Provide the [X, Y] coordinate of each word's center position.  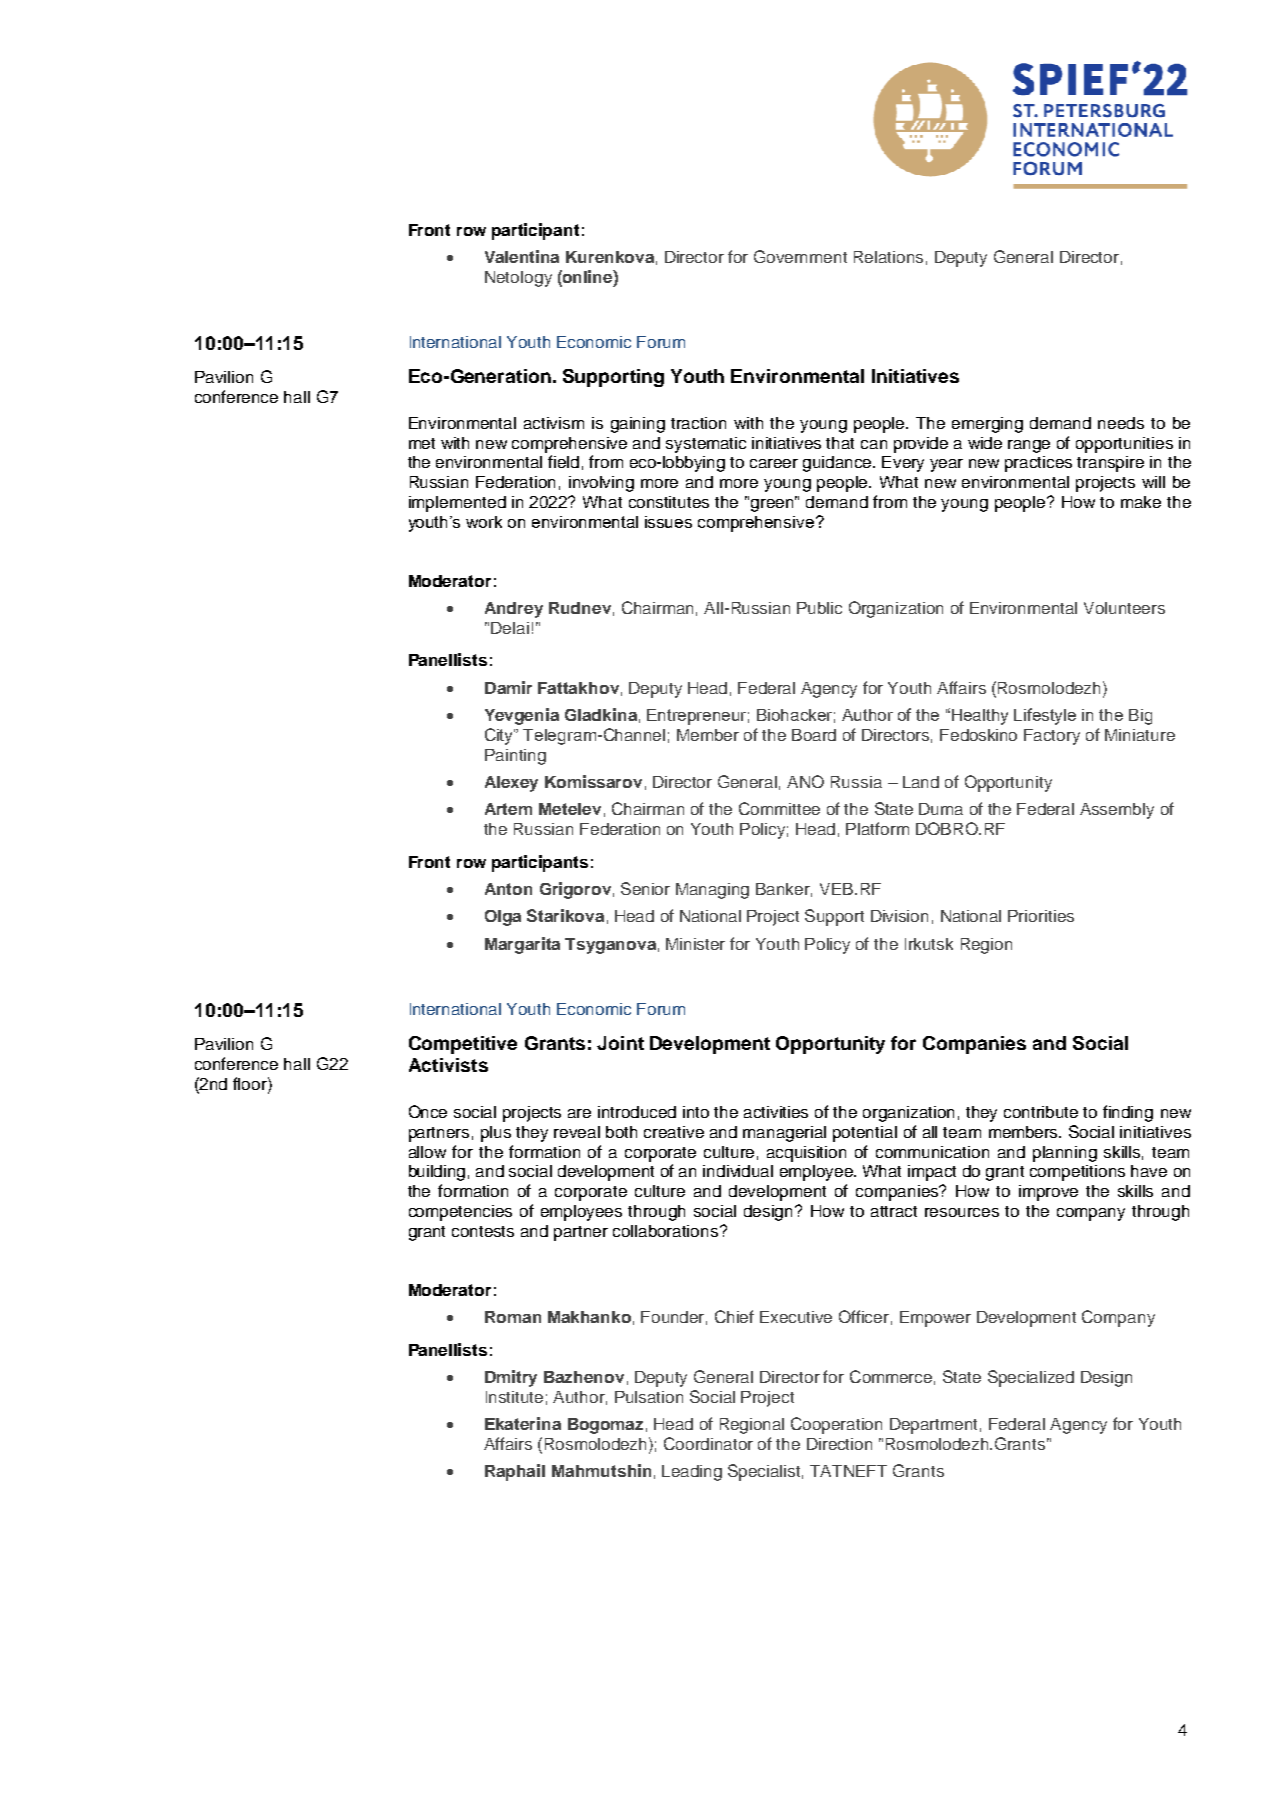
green [774, 504]
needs [1121, 423]
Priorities [1041, 916]
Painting [515, 757]
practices [1038, 464]
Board [814, 735]
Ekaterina [523, 1423]
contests [483, 1231]
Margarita [522, 945]
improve [1048, 1193]
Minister [695, 944]
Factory [1052, 737]
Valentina [522, 256]
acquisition [806, 1154]
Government [800, 256]
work [484, 522]
